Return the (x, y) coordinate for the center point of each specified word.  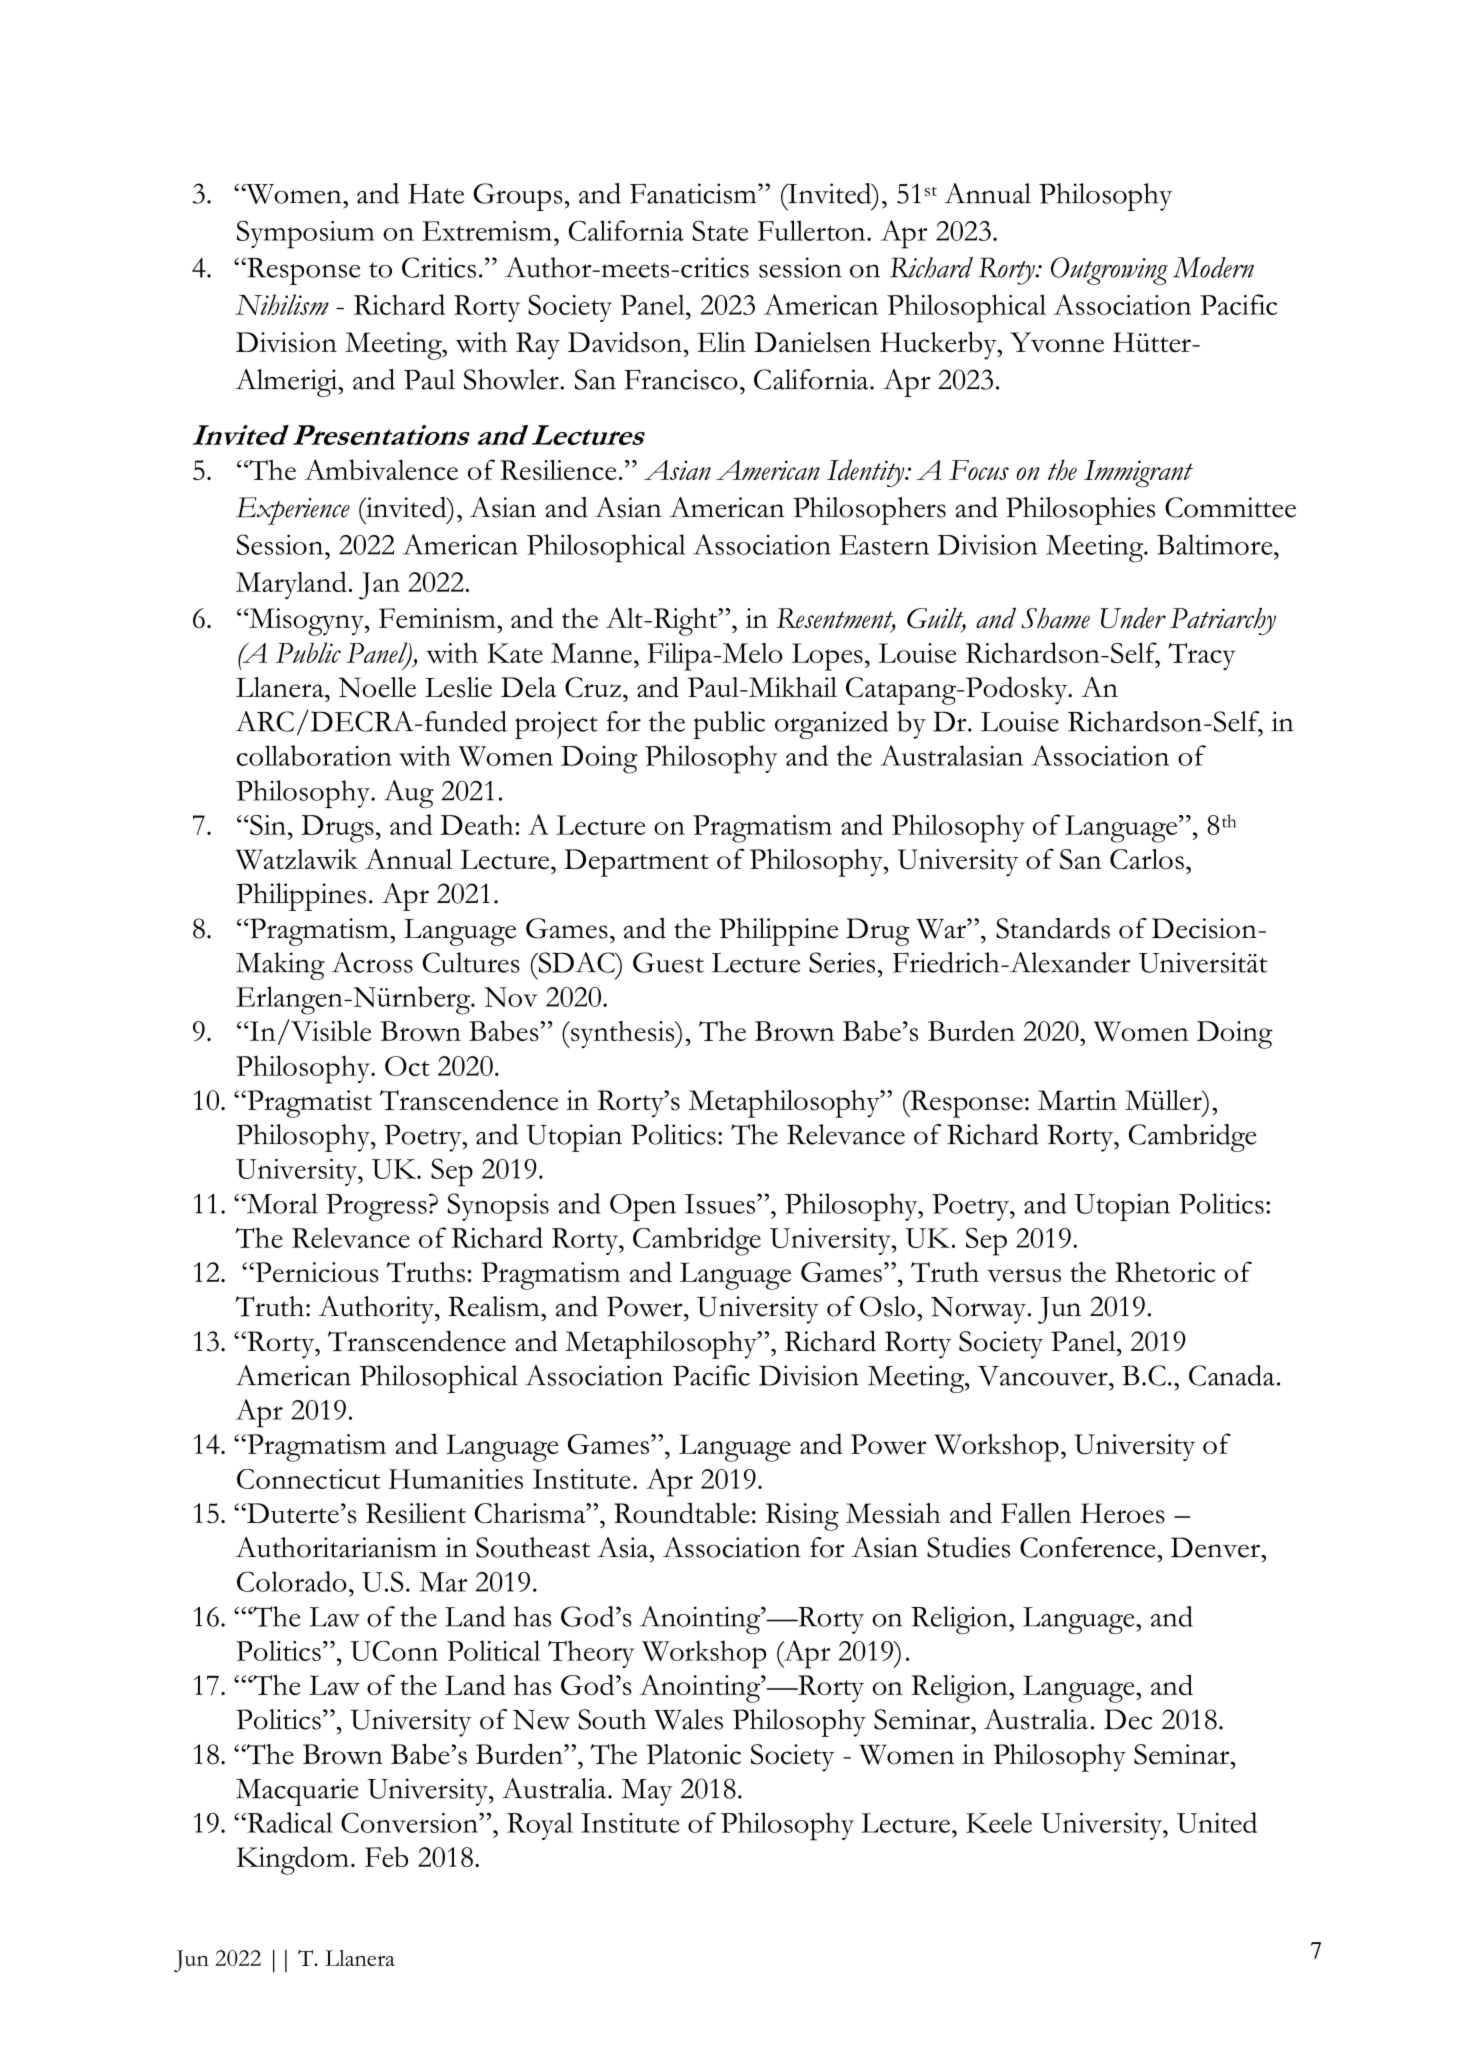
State (720, 230)
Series (842, 962)
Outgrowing (1109, 271)
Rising (802, 1517)
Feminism (438, 618)
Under (1133, 618)
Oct (407, 1066)
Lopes (827, 657)
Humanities (455, 1479)
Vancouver (1044, 1376)
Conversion (410, 1823)
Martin (1077, 1100)
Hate (436, 194)
